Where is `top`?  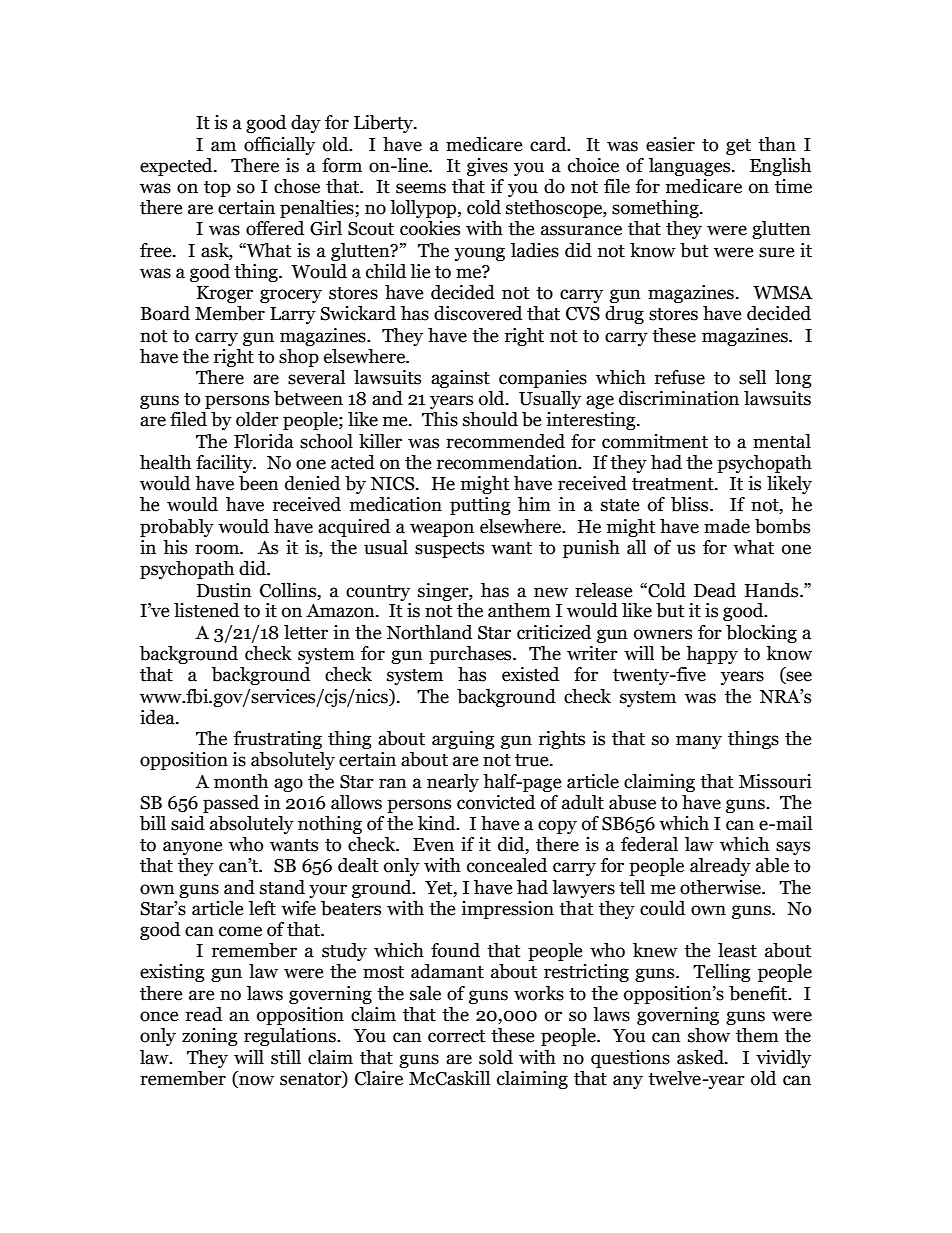 top is located at coordinates (217, 189).
